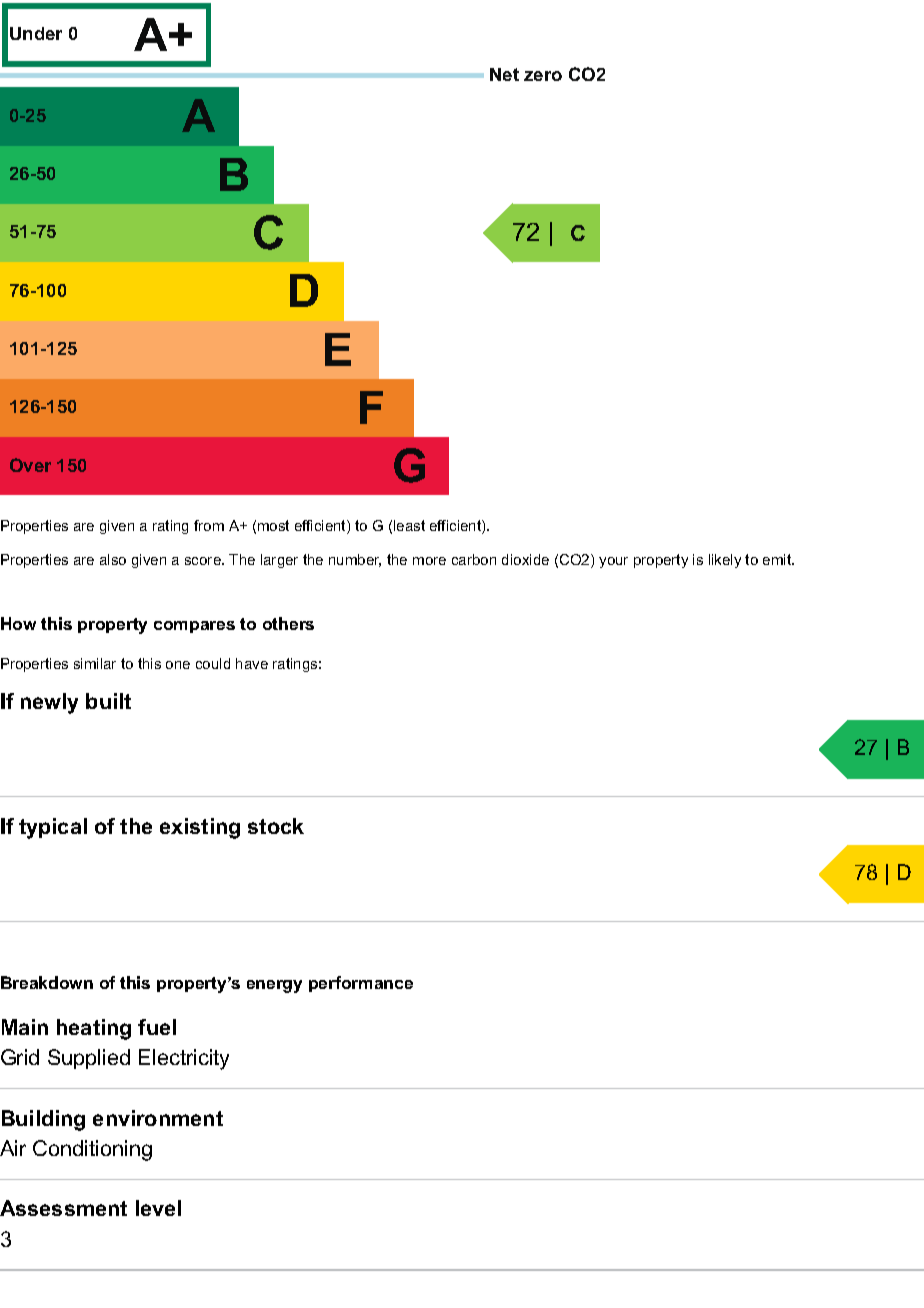 The height and width of the screenshot is (1308, 924). I want to click on likely, so click(725, 561).
